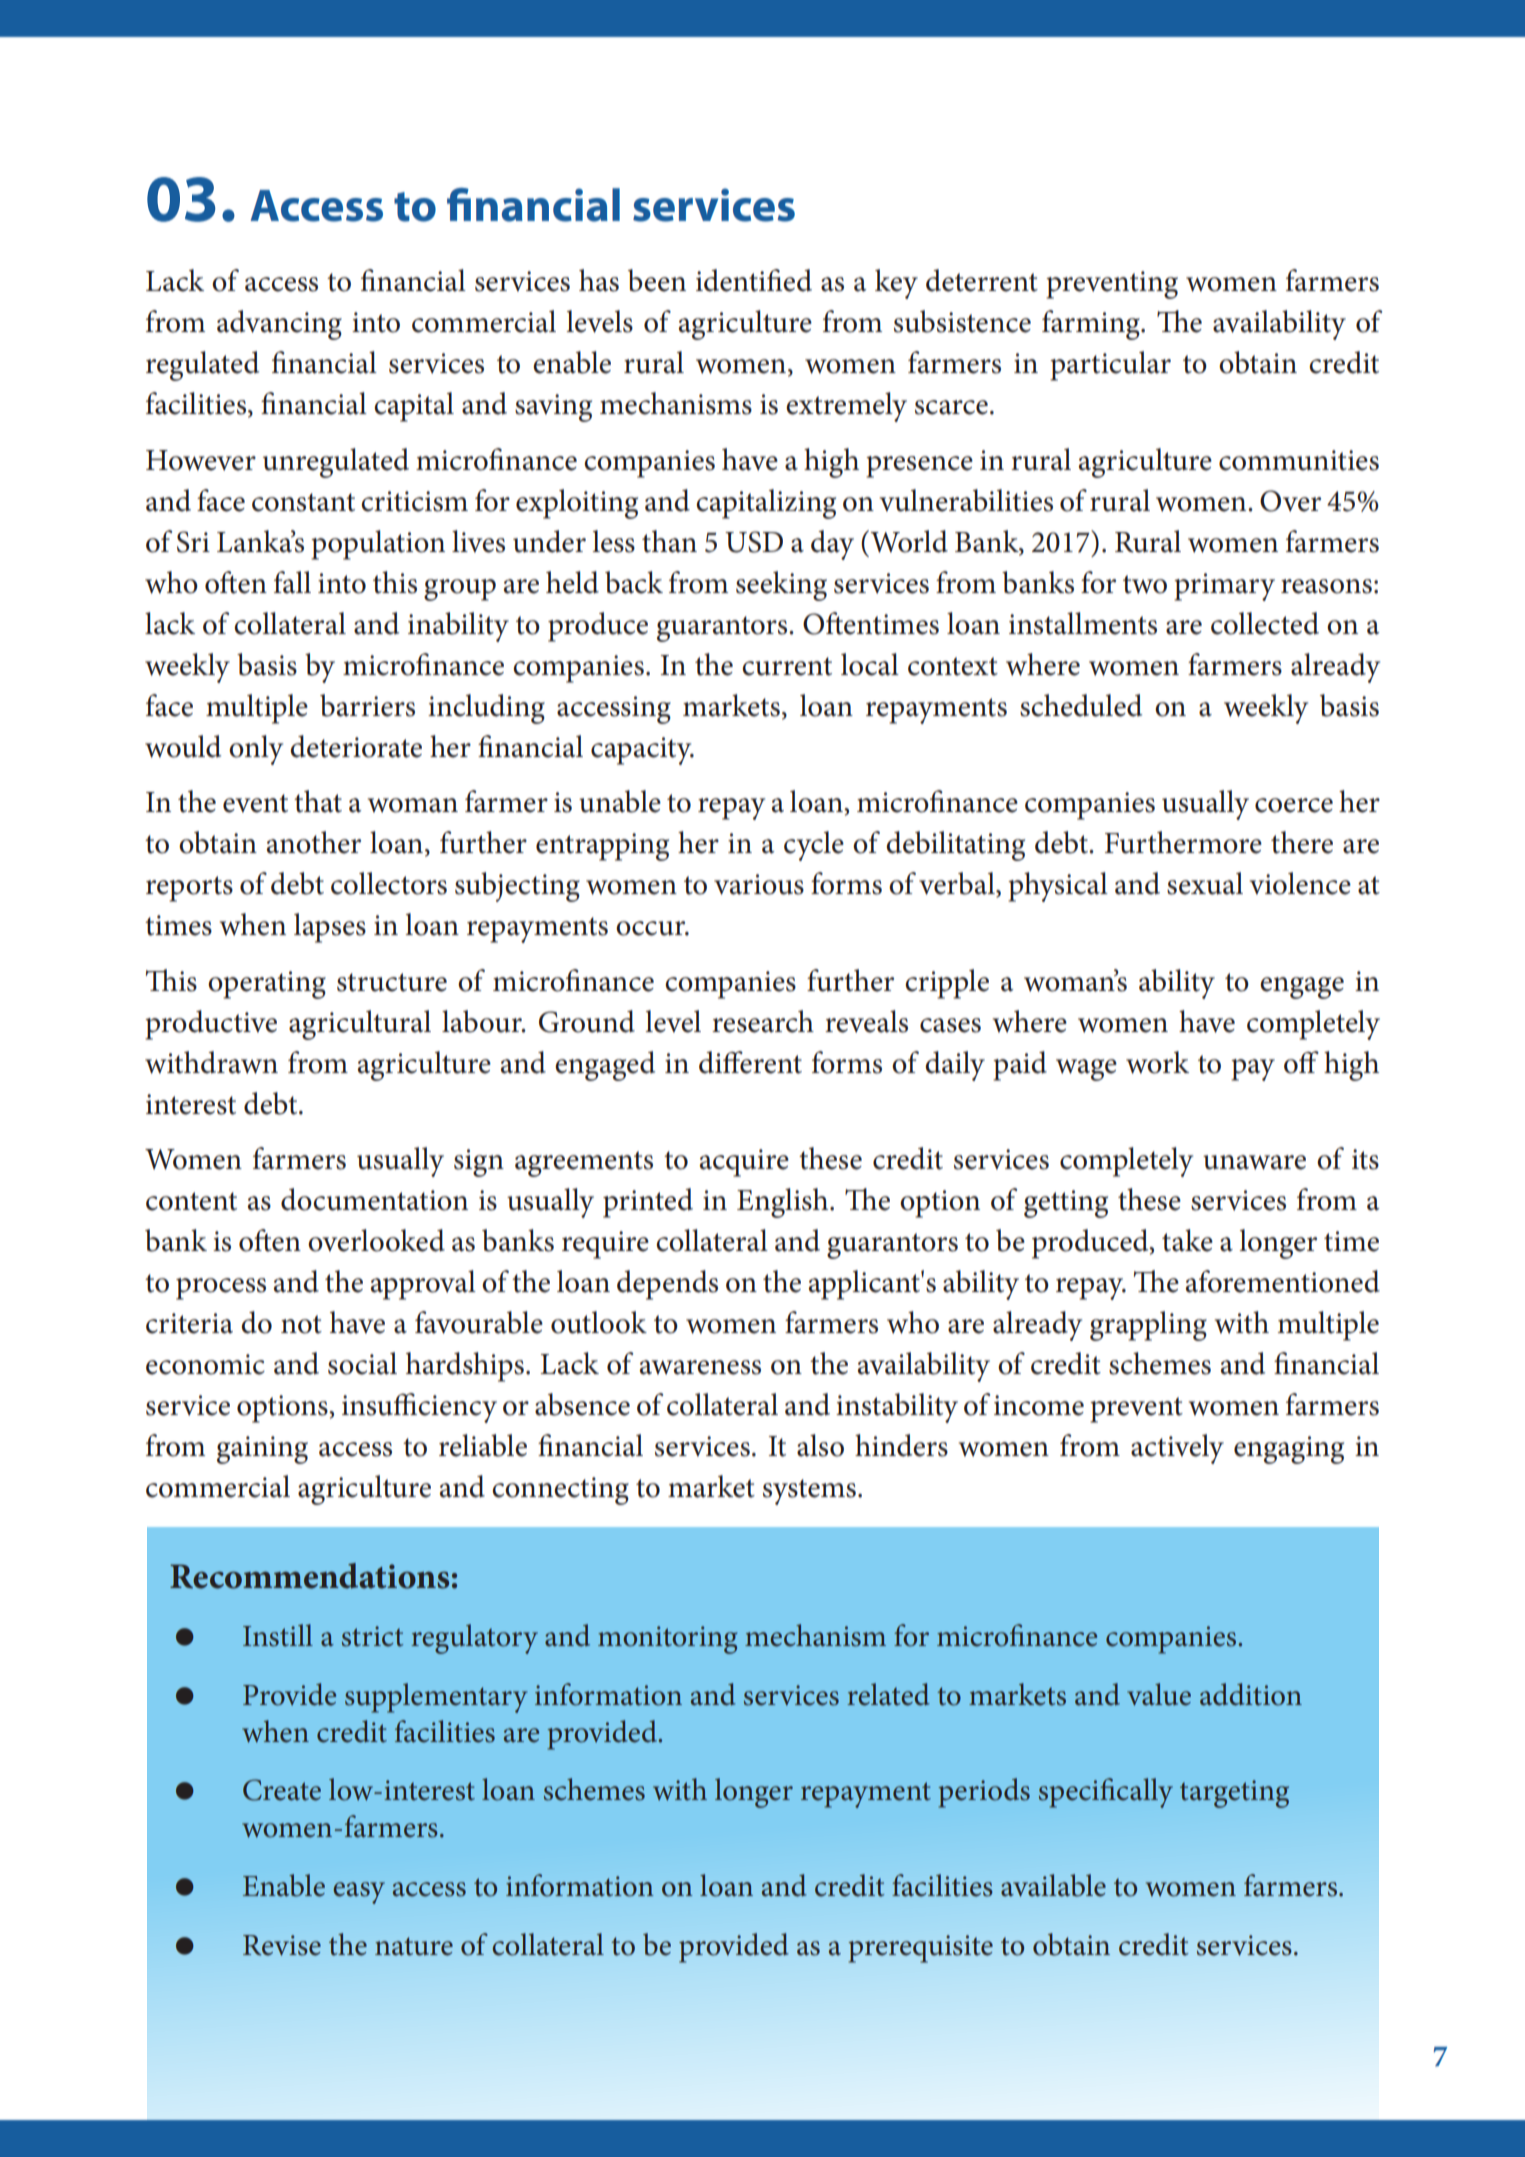  Describe the element at coordinates (279, 325) in the screenshot. I see `advancing` at that location.
